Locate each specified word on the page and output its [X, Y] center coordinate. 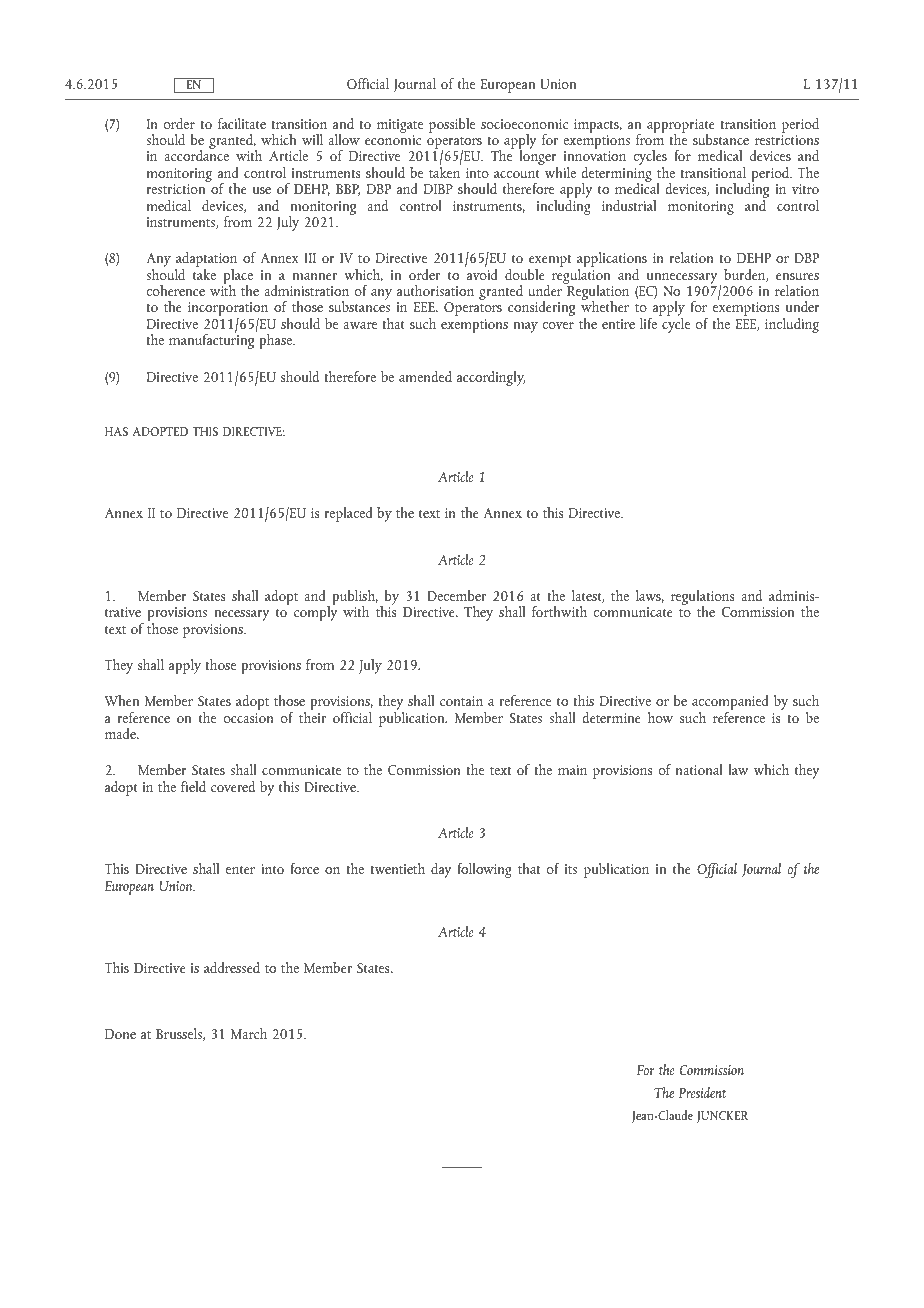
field [193, 786]
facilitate [242, 123]
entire [618, 324]
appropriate [681, 127]
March [249, 1033]
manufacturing [213, 340]
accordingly [491, 378]
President [702, 1092]
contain [461, 701]
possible [452, 125]
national [699, 769]
